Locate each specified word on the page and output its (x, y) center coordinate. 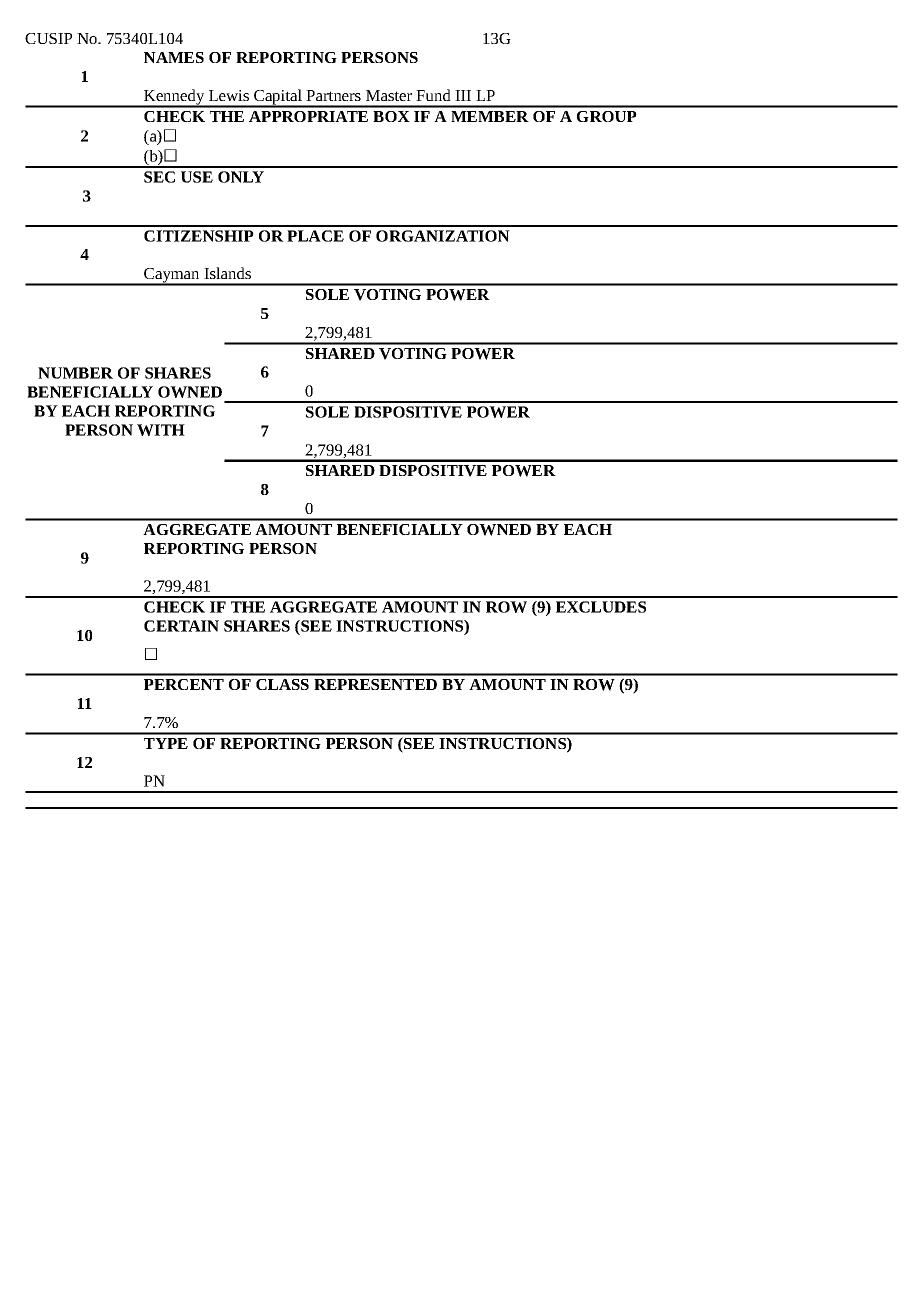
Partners (333, 95)
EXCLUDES (601, 607)
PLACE (315, 236)
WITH (161, 430)
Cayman (172, 276)
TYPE (166, 743)
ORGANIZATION (443, 236)
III (463, 95)
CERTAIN (181, 626)
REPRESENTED (375, 684)
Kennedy (174, 98)
